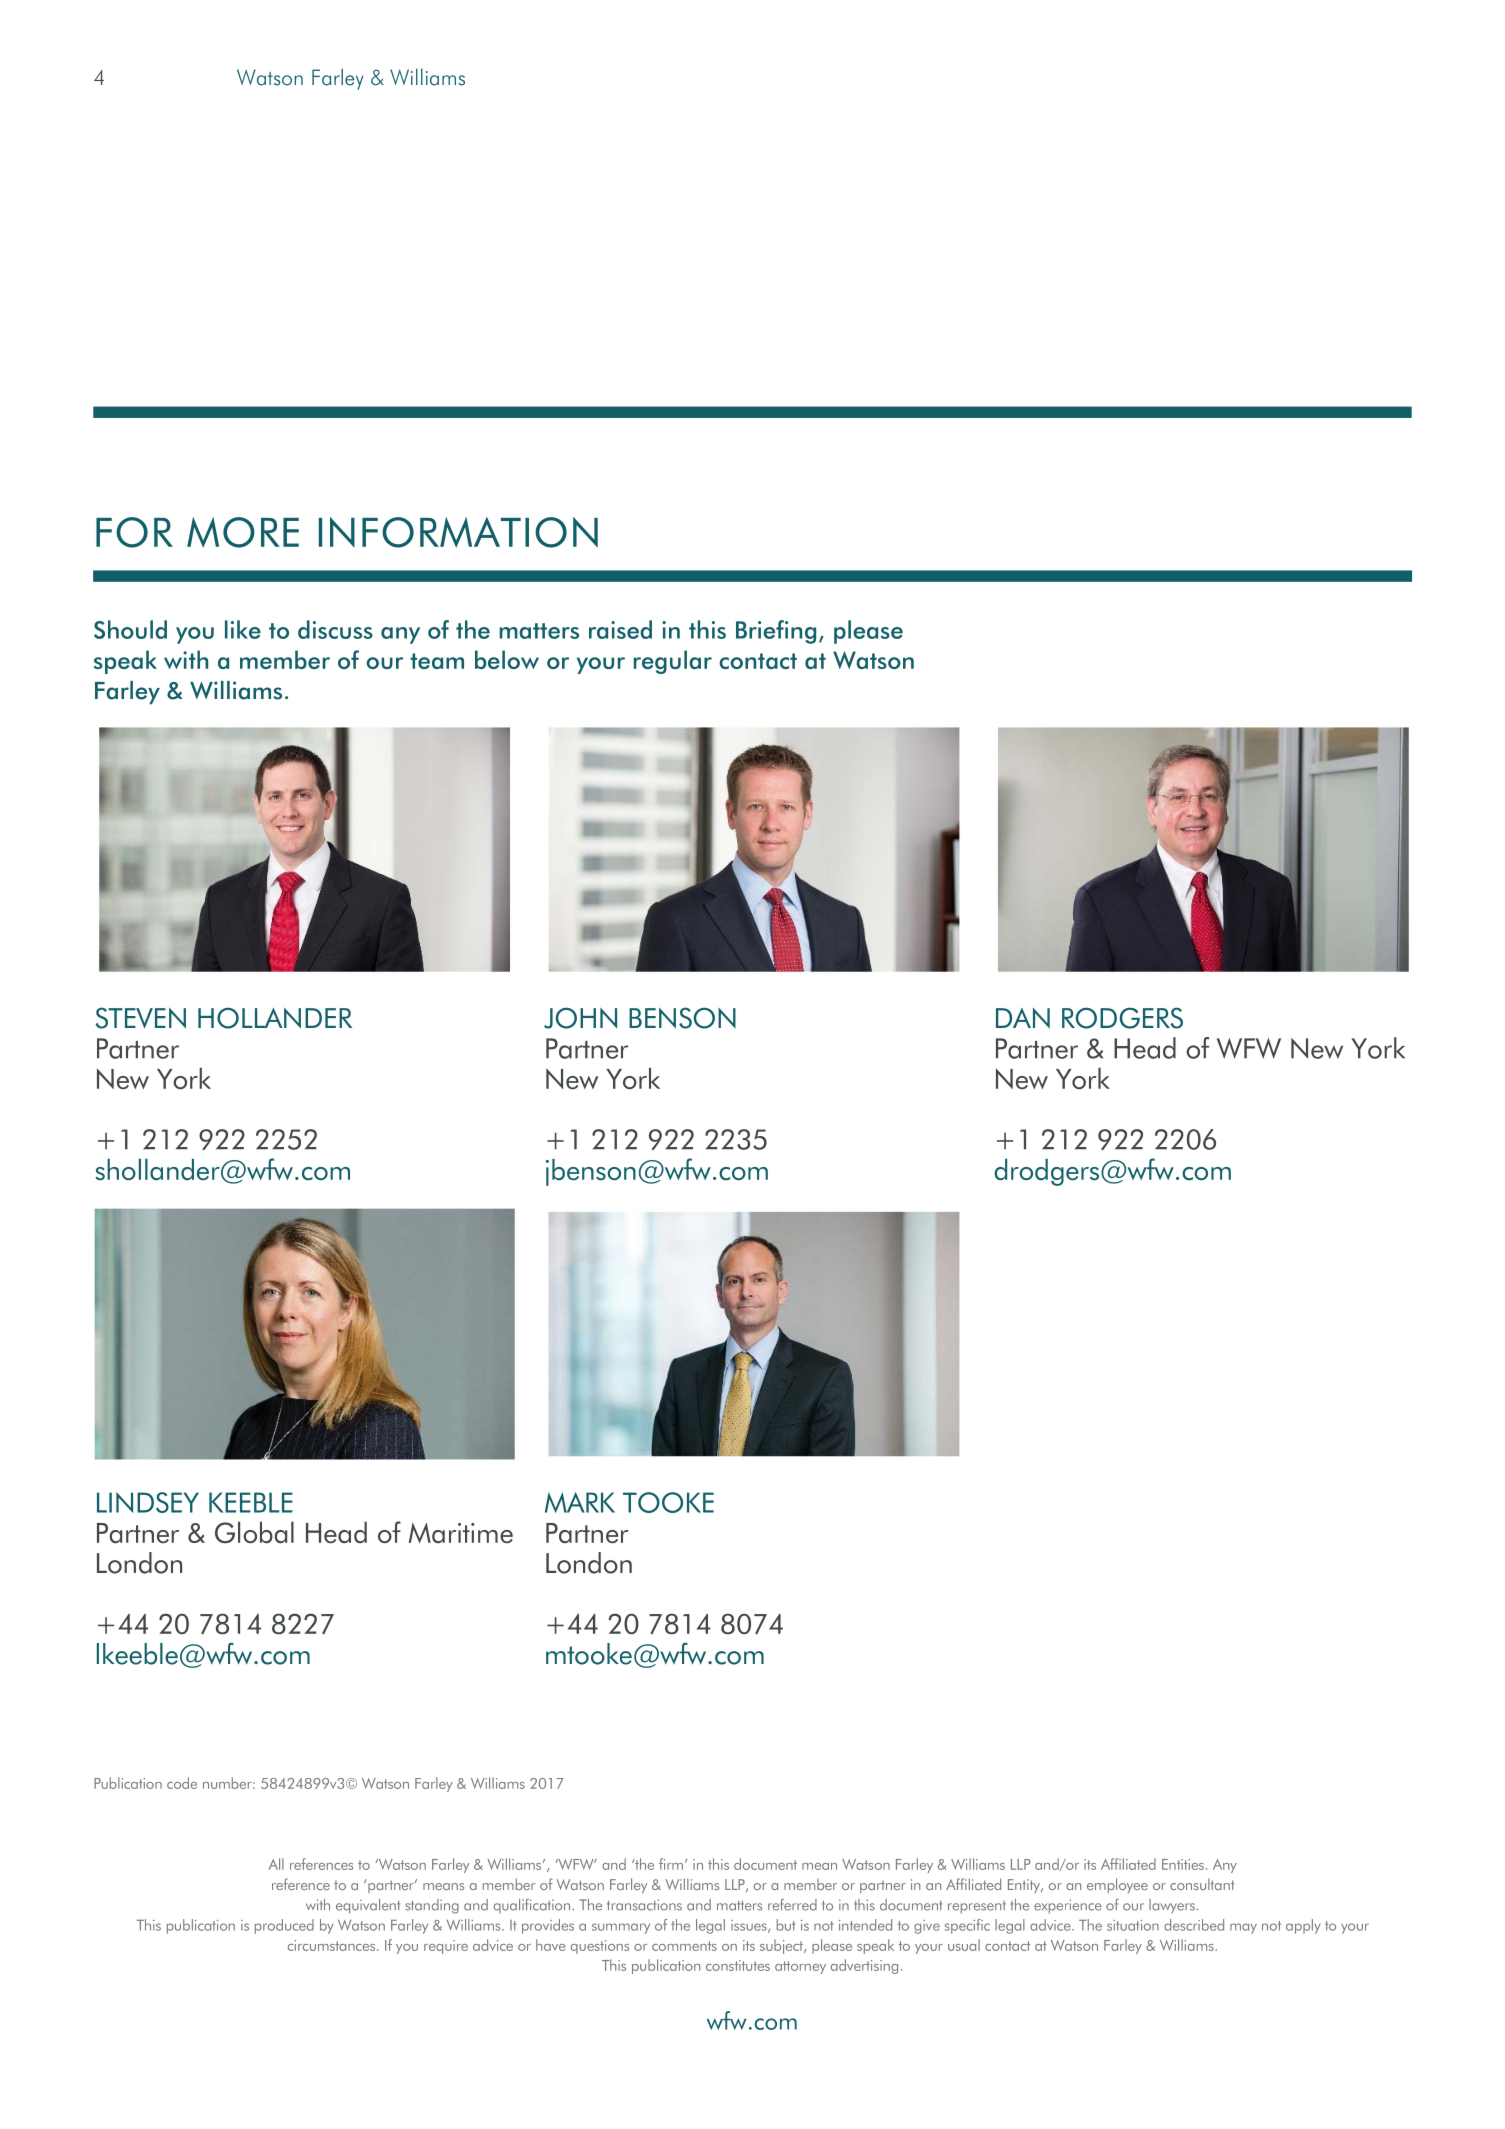 The height and width of the document is (2129, 1505). What do you see at coordinates (141, 1018) in the document?
I see `STEVEN` at bounding box center [141, 1018].
